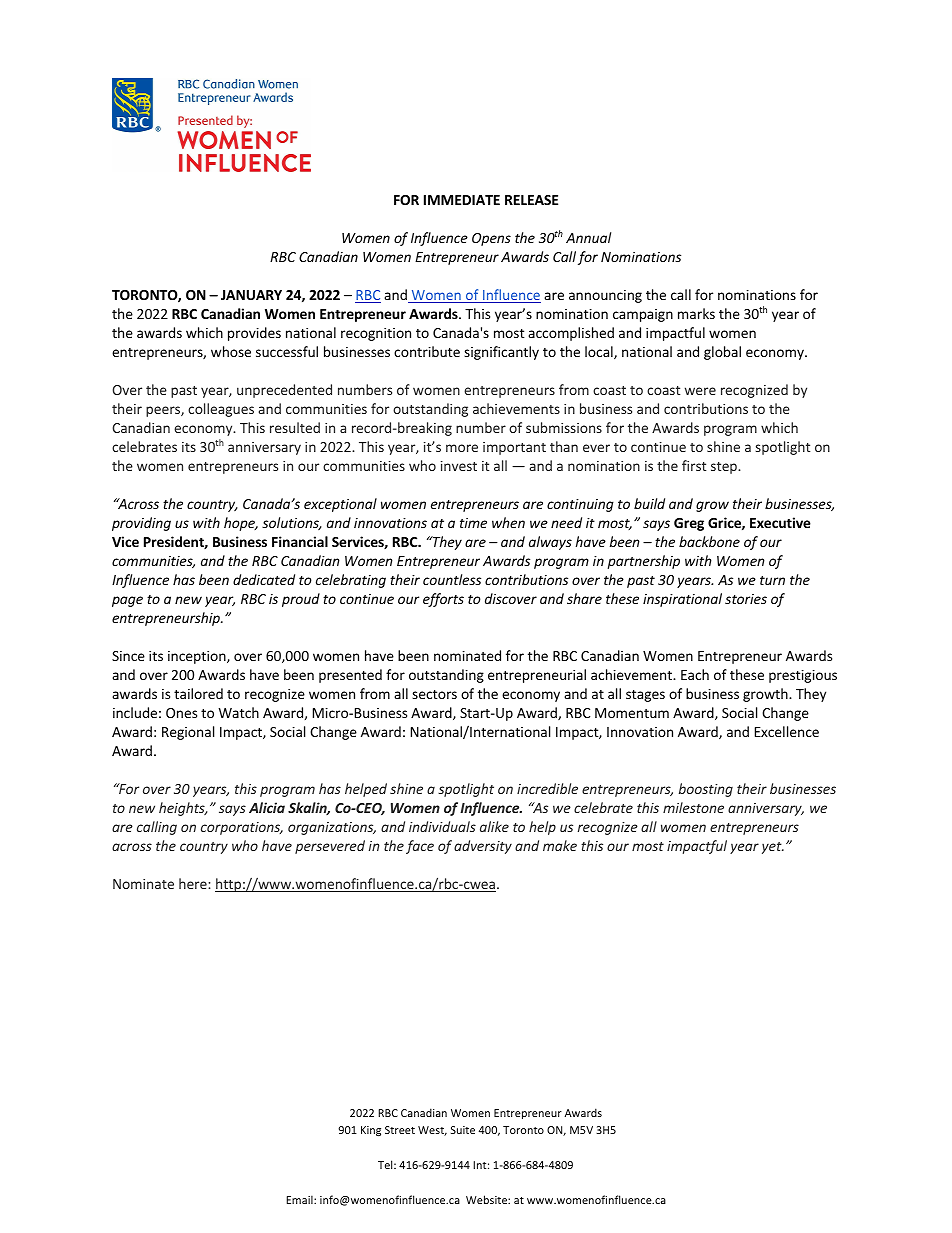 The width and height of the screenshot is (952, 1233). What do you see at coordinates (251, 295) in the screenshot?
I see `JANUARY` at bounding box center [251, 295].
